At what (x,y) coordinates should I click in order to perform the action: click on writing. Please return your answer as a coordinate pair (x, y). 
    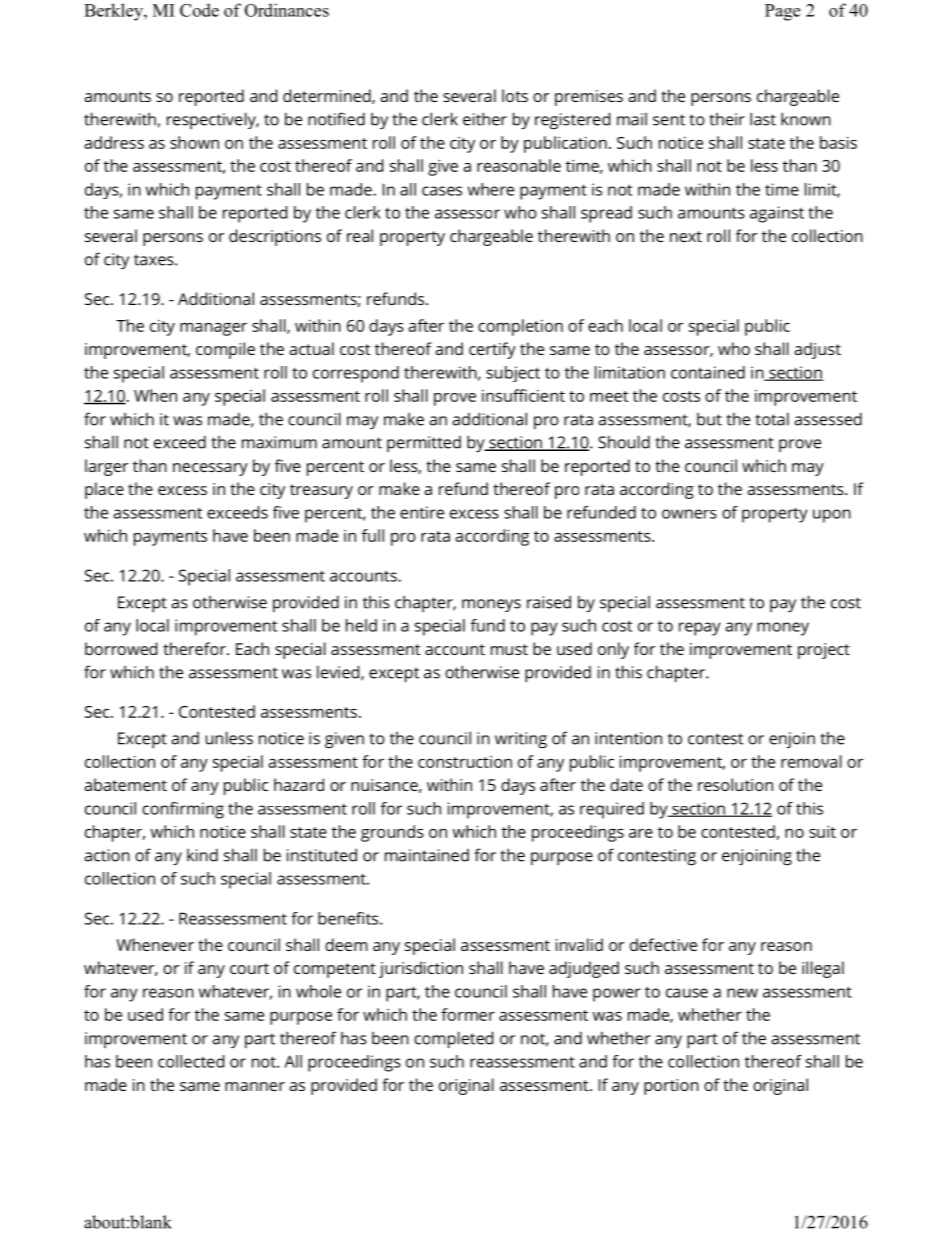
    Looking at the image, I should click on (521, 740).
